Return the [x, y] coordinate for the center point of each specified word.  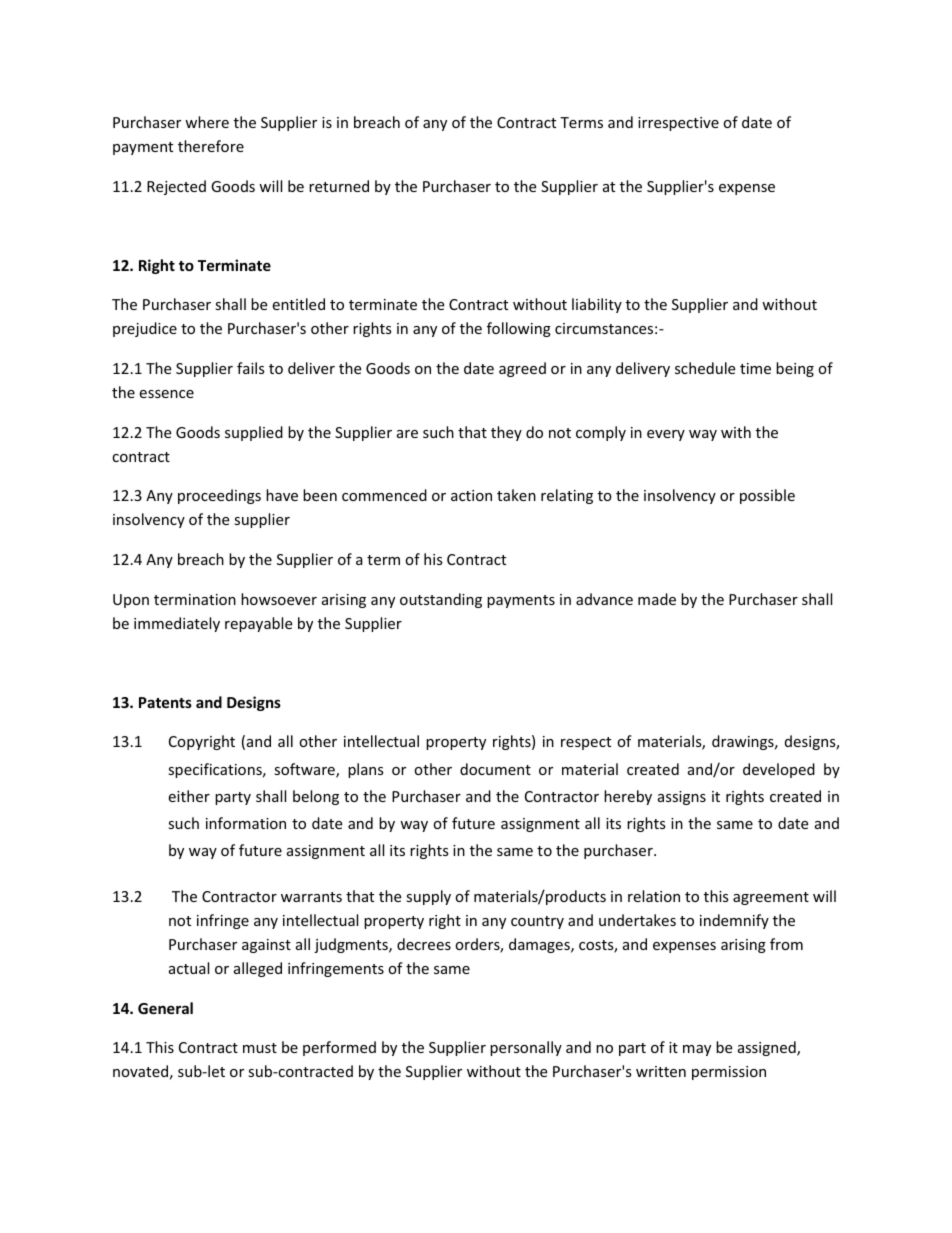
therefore [211, 146]
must [260, 1048]
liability [597, 305]
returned [339, 186]
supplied [254, 433]
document [495, 769]
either [189, 796]
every [666, 435]
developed [779, 770]
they [506, 433]
